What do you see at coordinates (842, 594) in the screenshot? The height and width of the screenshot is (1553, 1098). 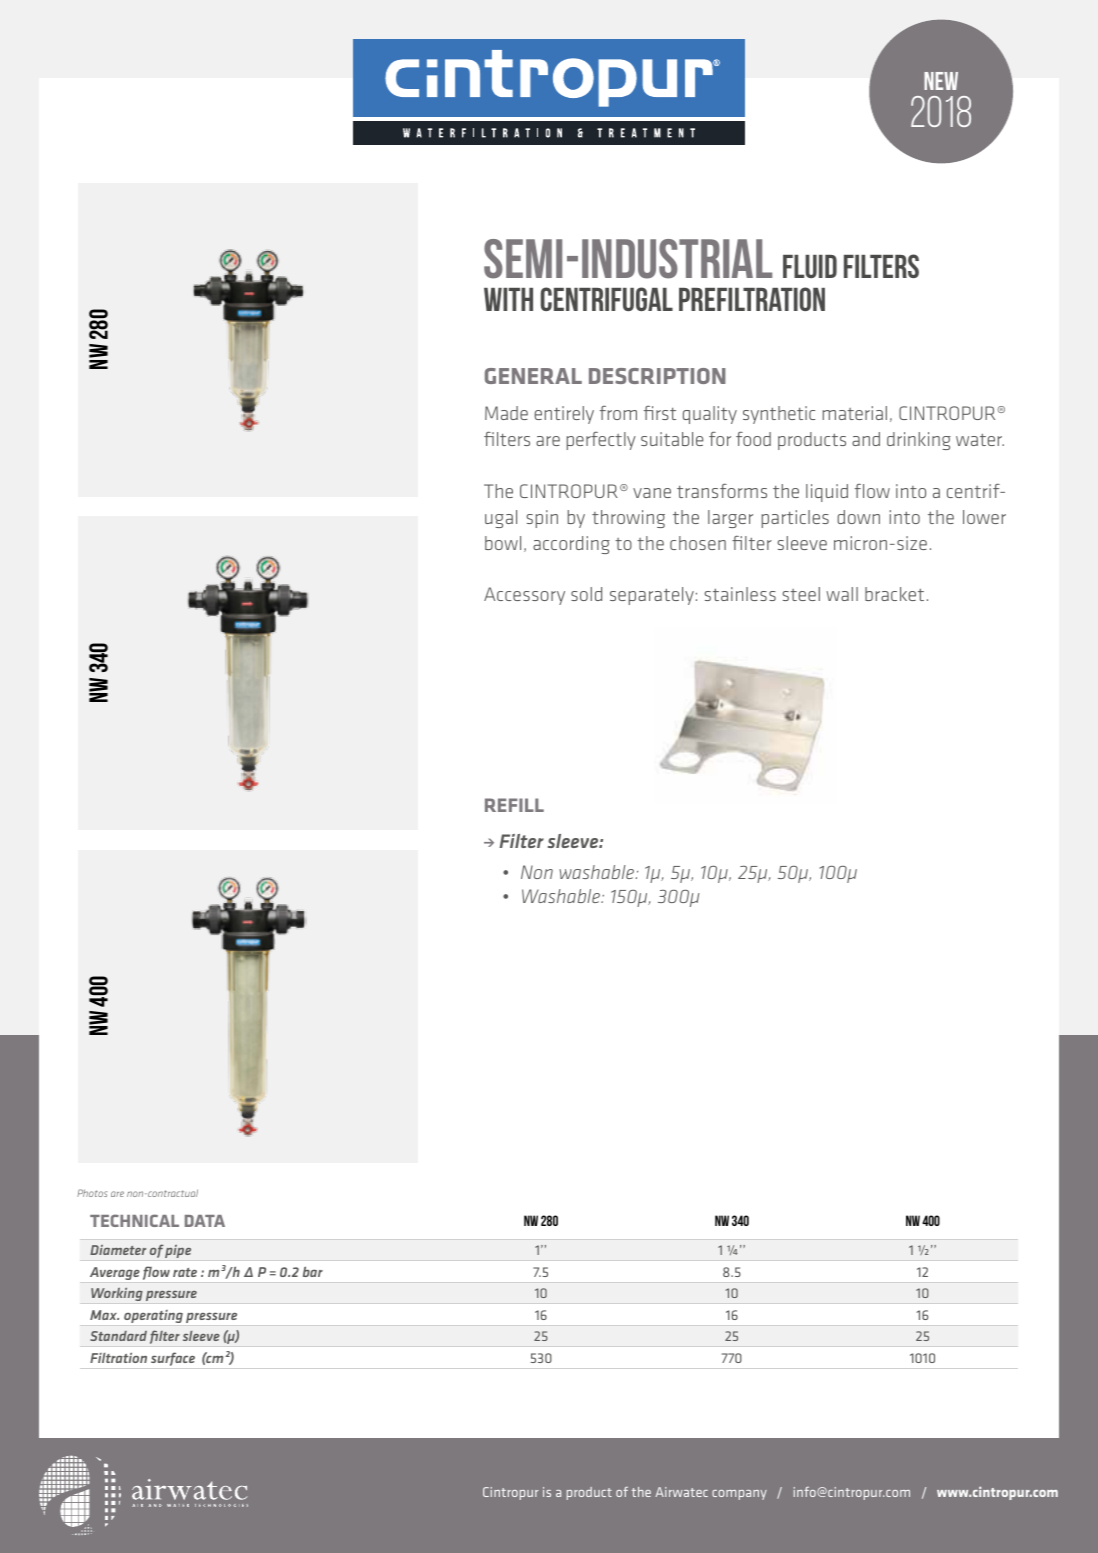 I see `wall` at bounding box center [842, 594].
